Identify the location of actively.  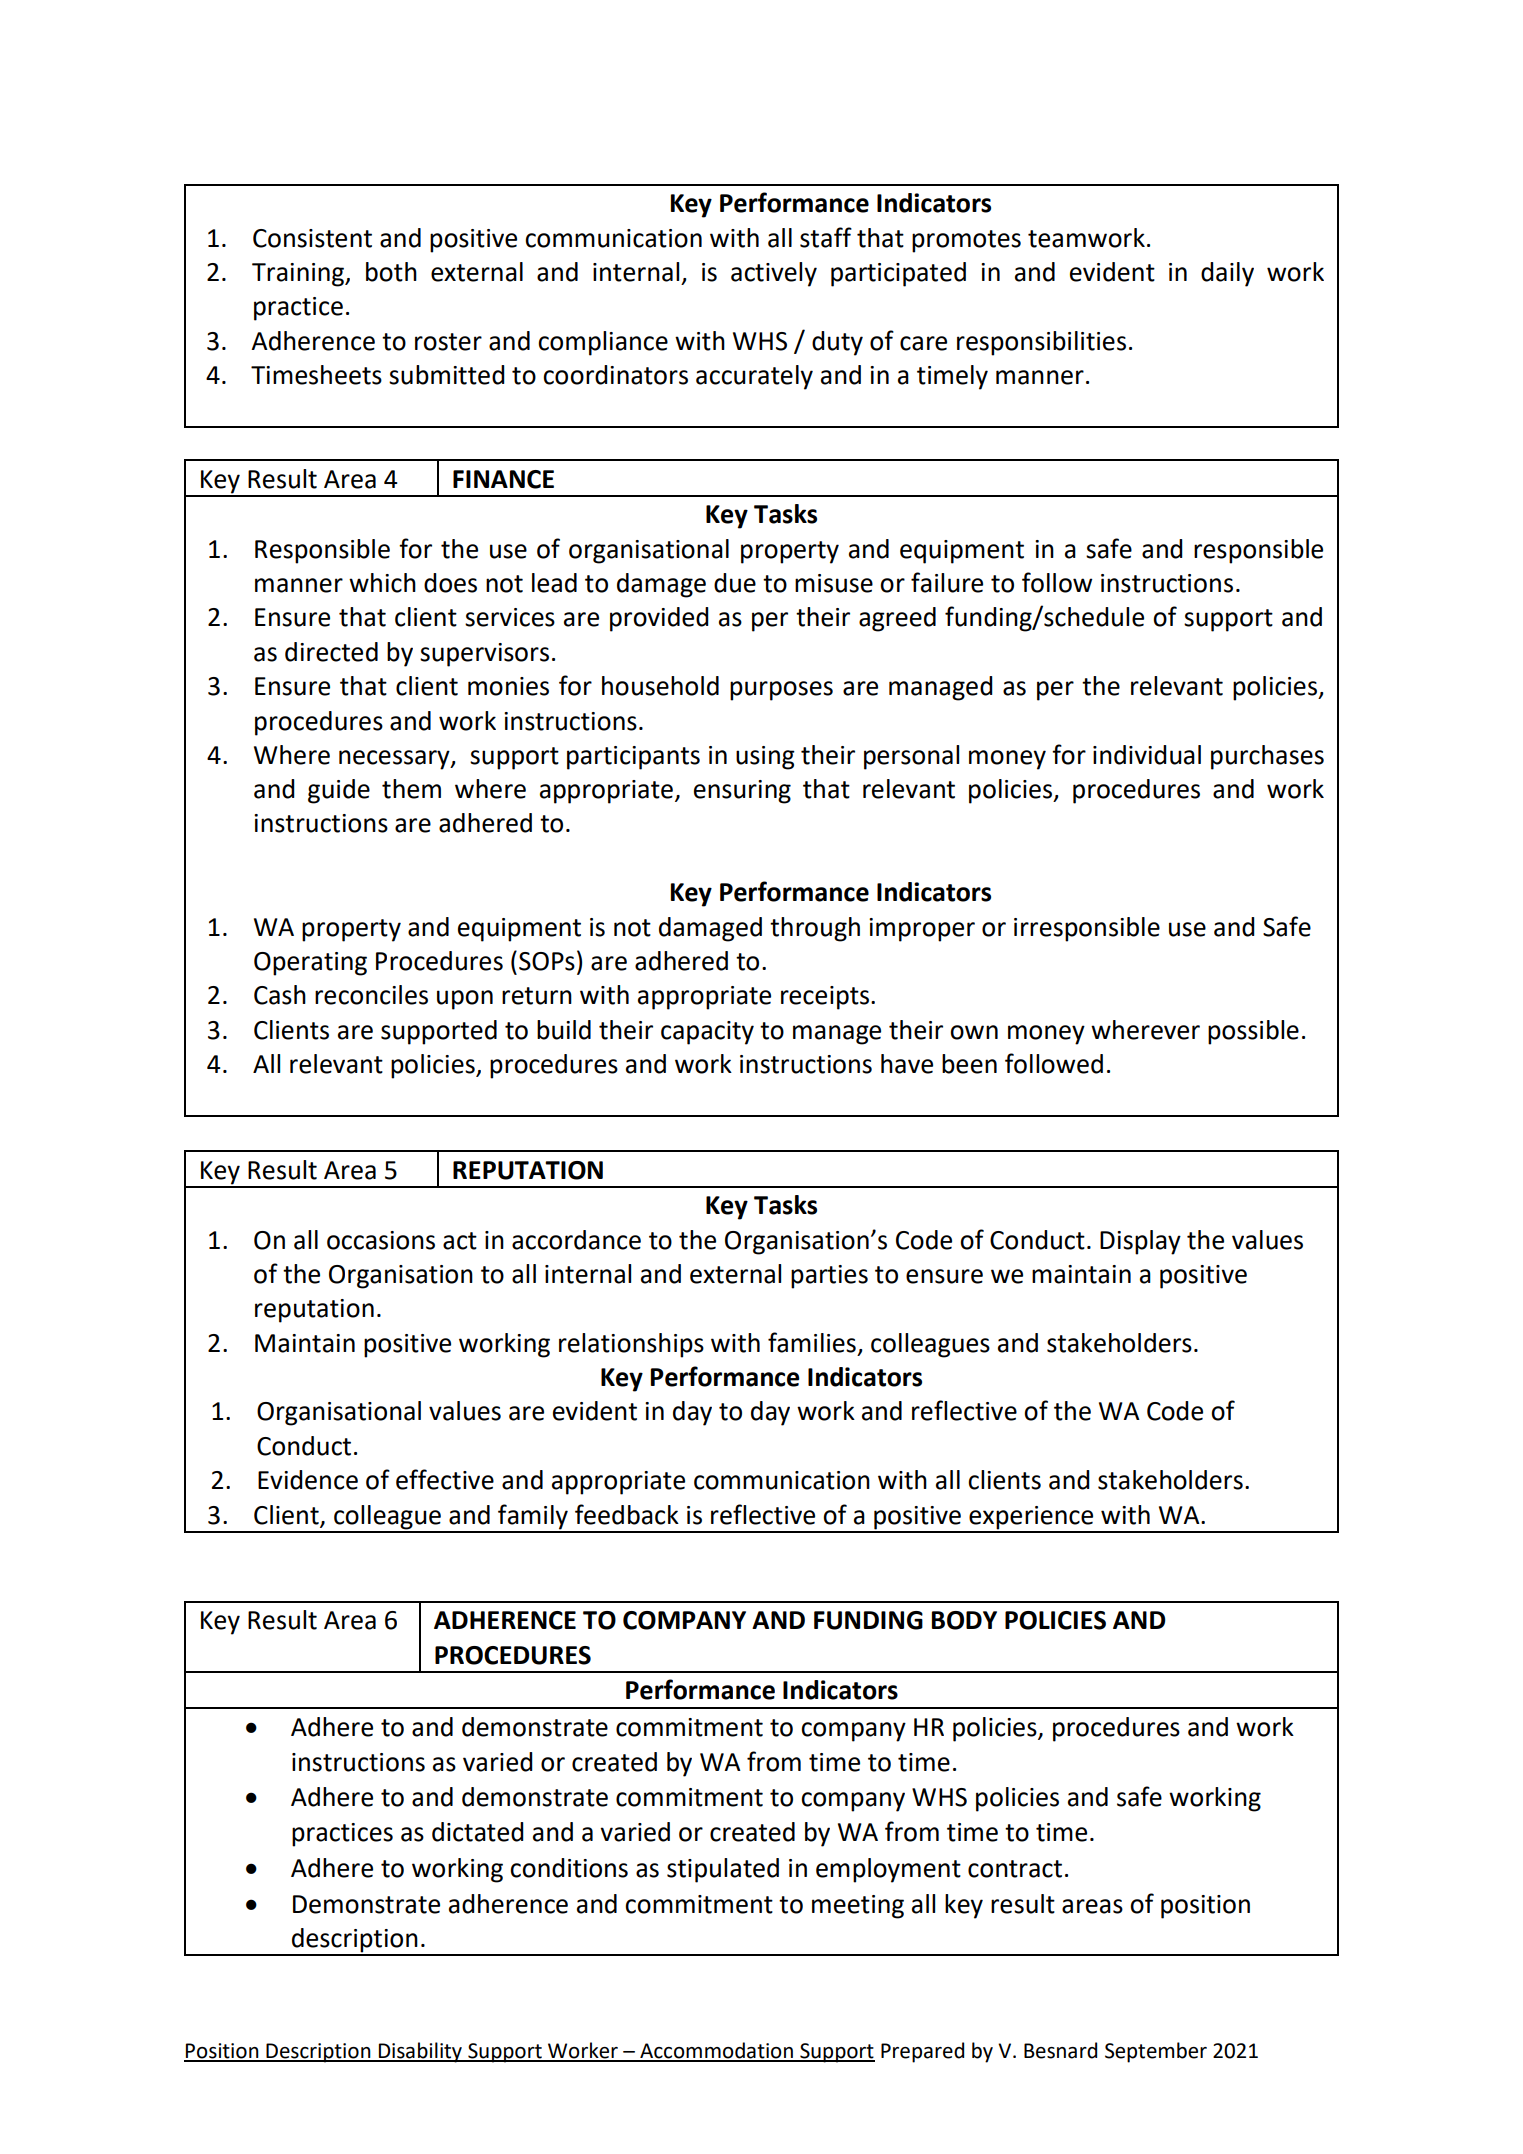
(774, 274).
